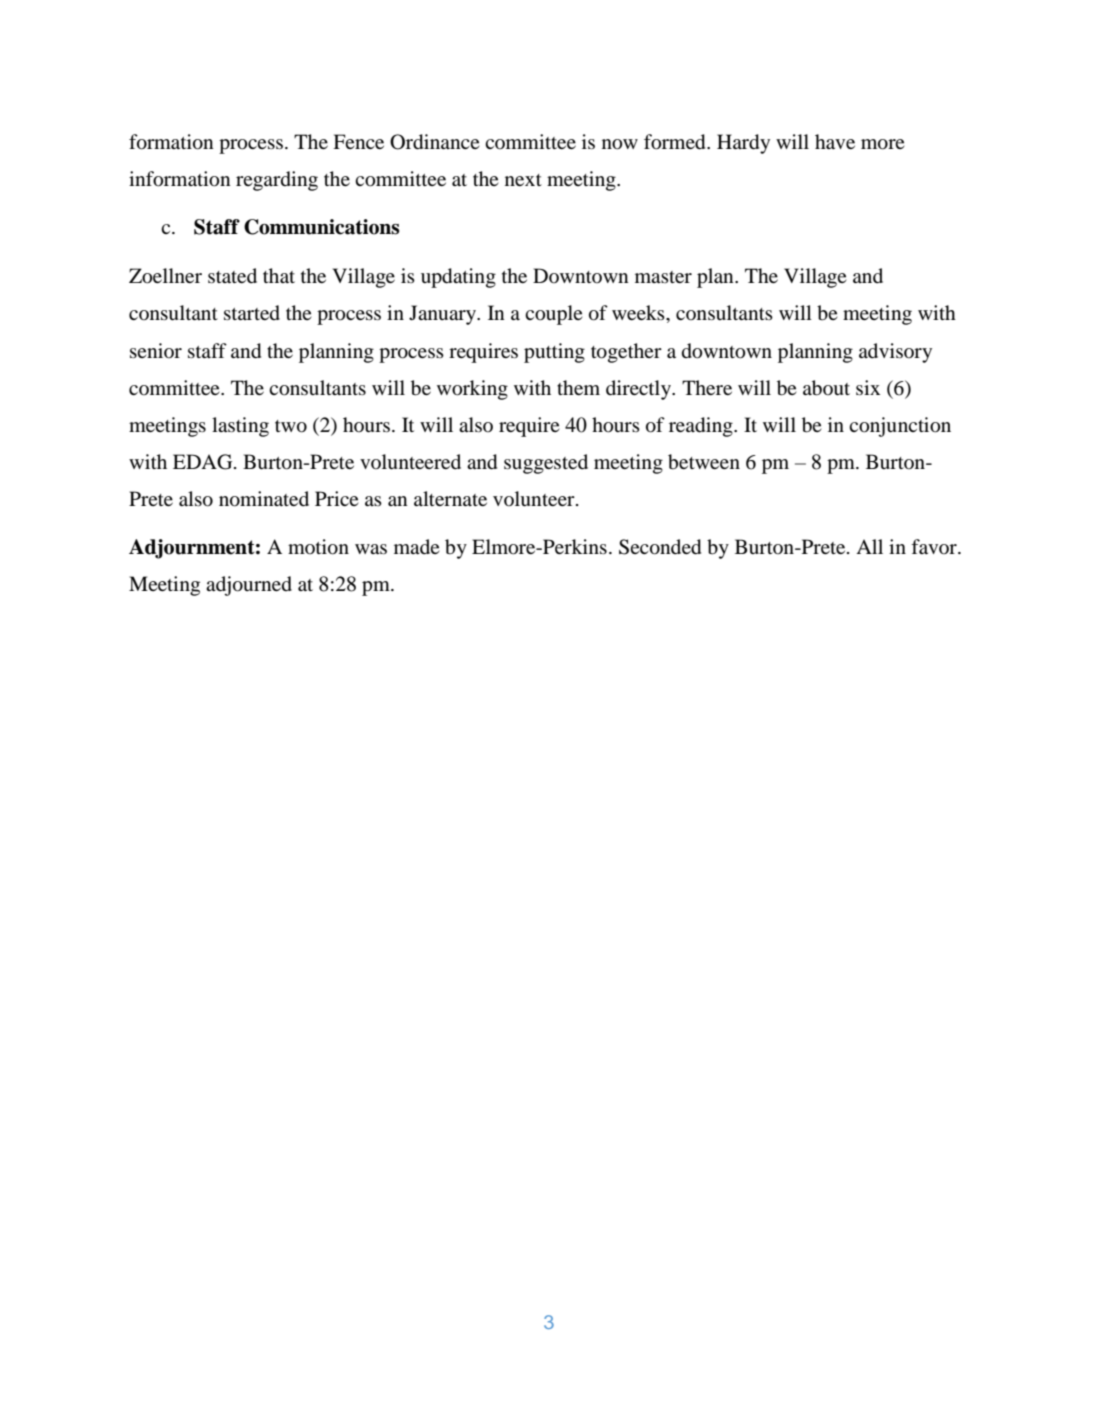 The image size is (1098, 1421). What do you see at coordinates (156, 350) in the image?
I see `senior` at bounding box center [156, 350].
